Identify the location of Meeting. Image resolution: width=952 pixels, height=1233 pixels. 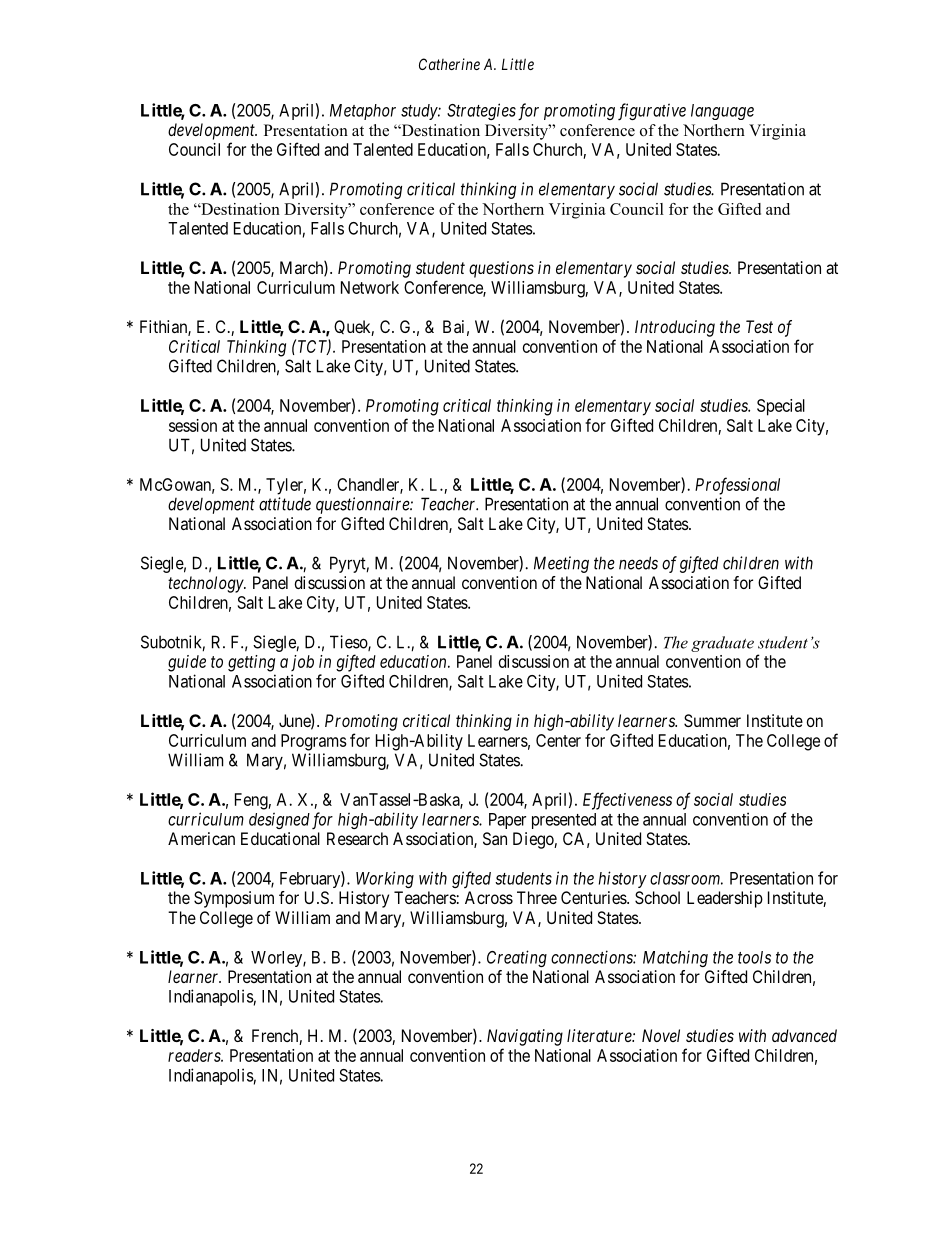
(561, 564).
